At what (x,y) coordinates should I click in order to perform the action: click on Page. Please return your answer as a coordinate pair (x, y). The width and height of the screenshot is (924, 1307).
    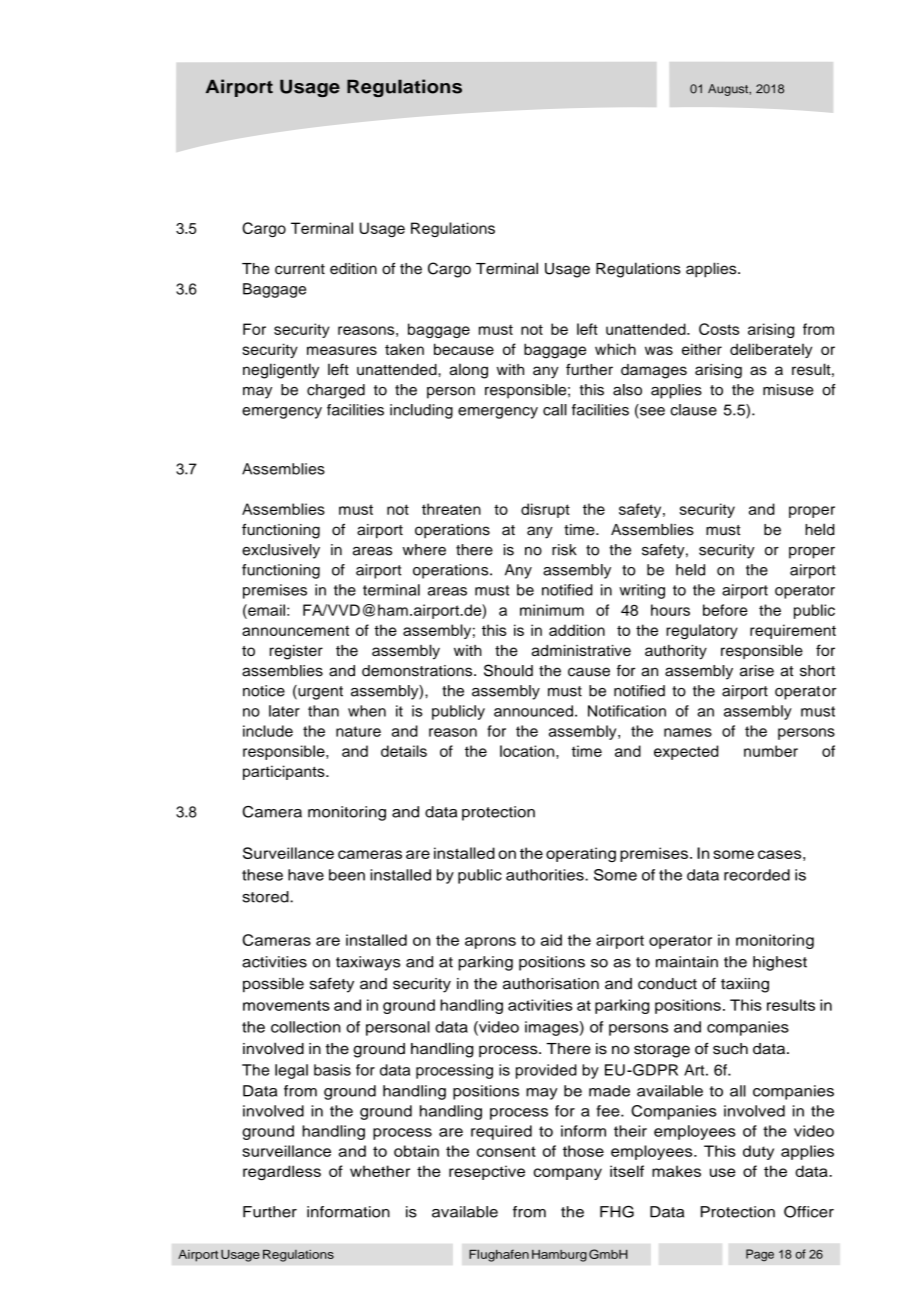
    Looking at the image, I should click on (760, 1255).
